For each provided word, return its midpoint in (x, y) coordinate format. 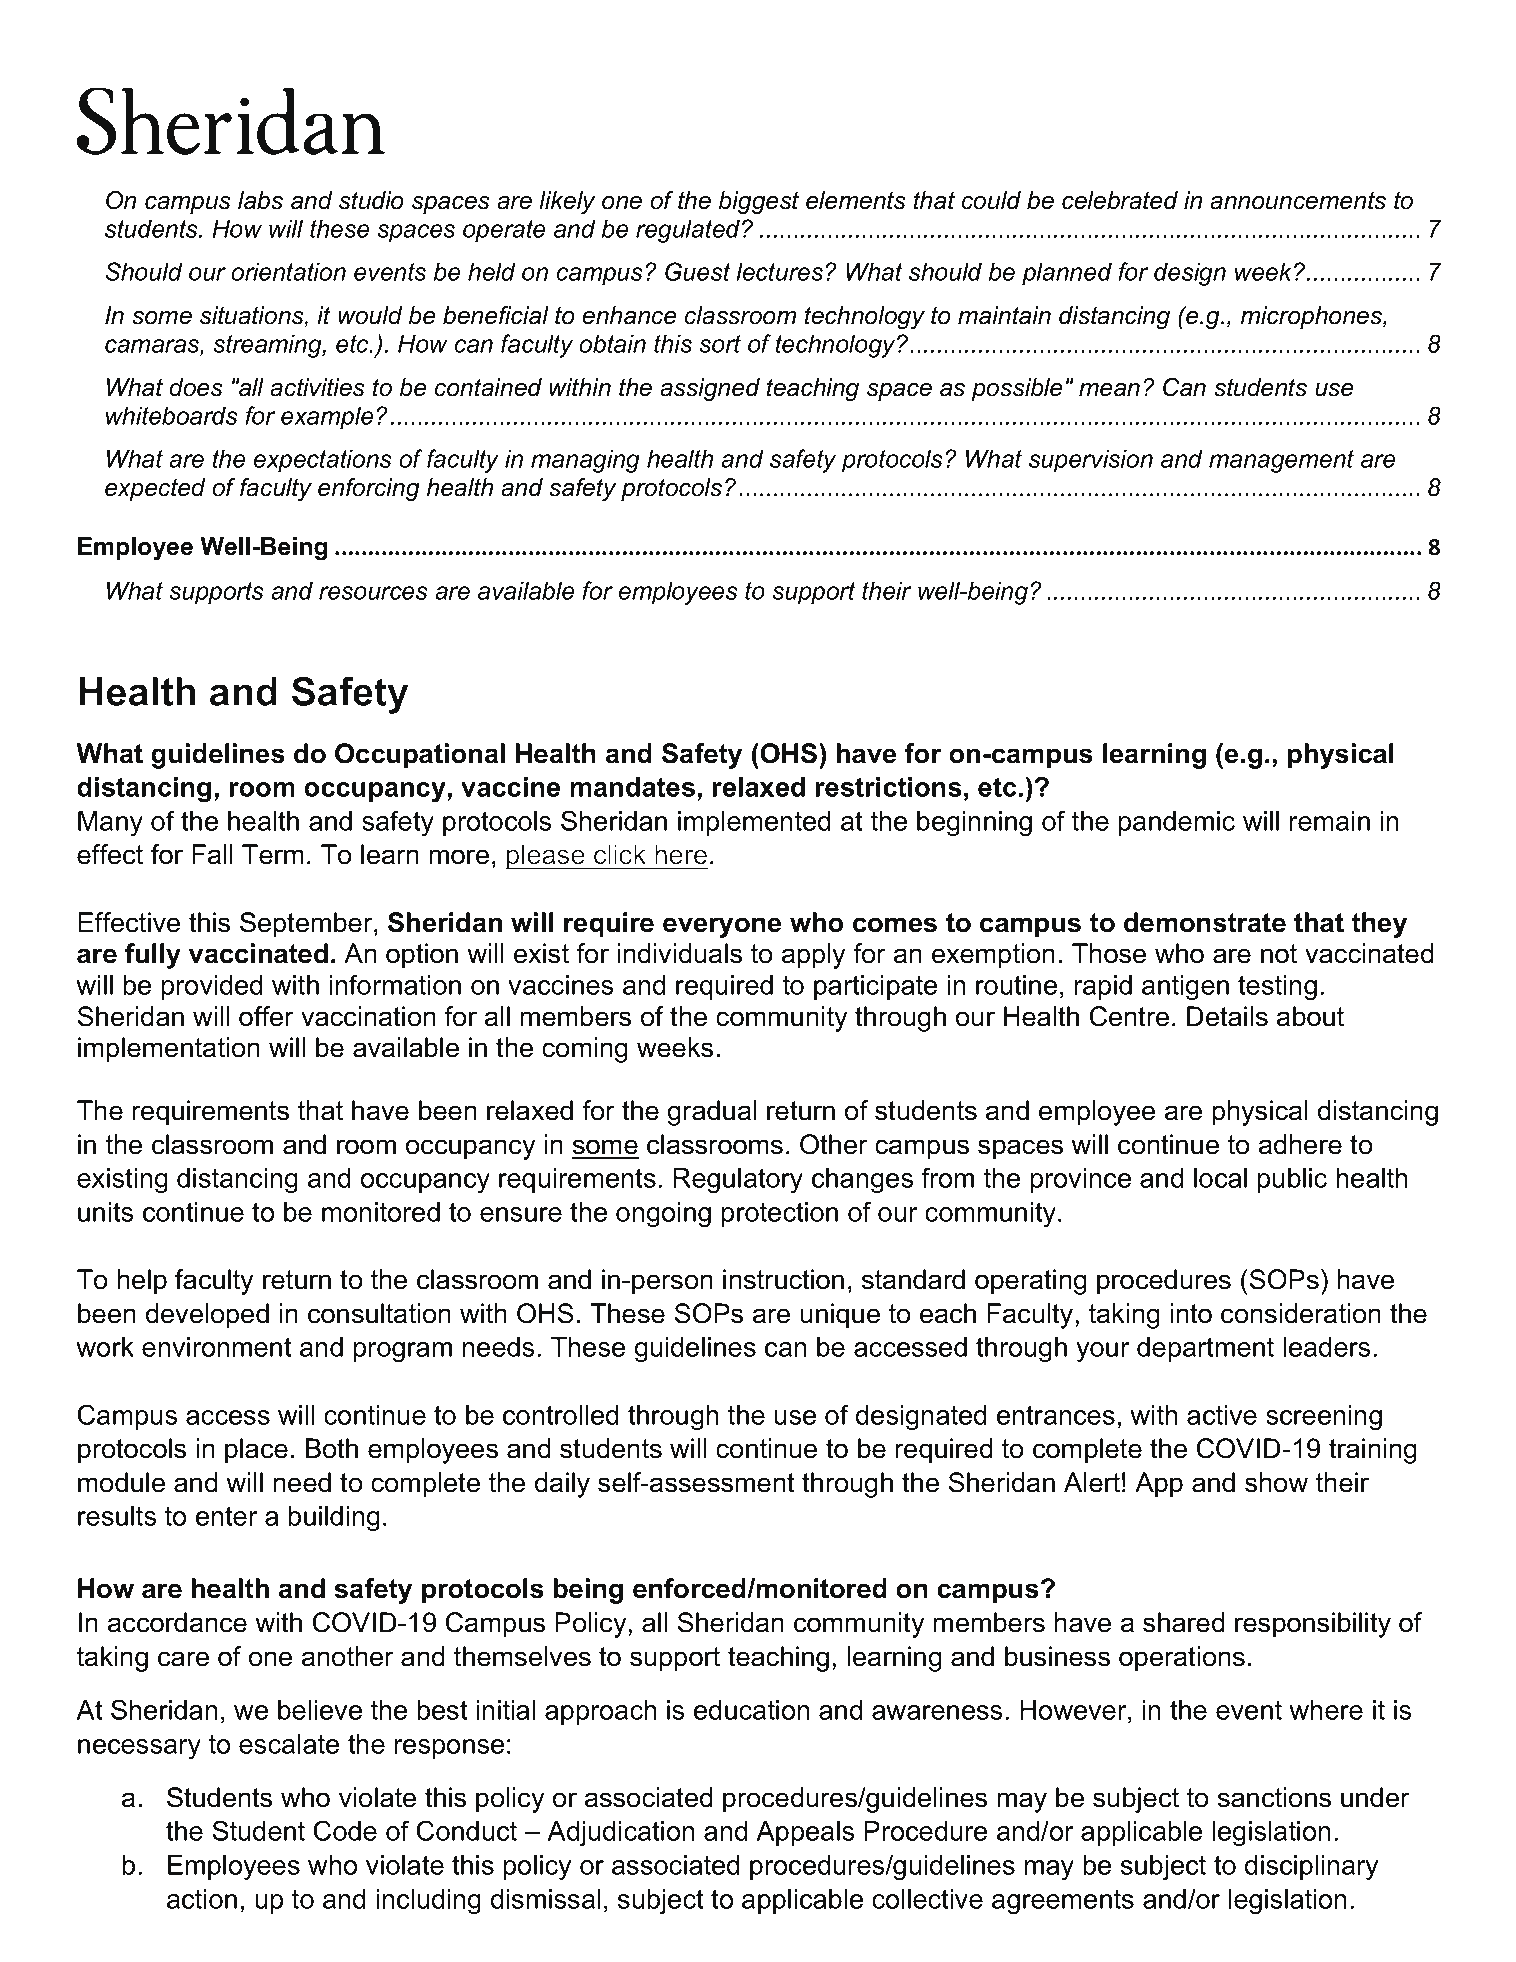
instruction (783, 1279)
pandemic (1176, 823)
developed (207, 1316)
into (1191, 1313)
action (202, 1899)
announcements (1298, 200)
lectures (780, 271)
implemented (754, 823)
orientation (288, 271)
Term (273, 854)
